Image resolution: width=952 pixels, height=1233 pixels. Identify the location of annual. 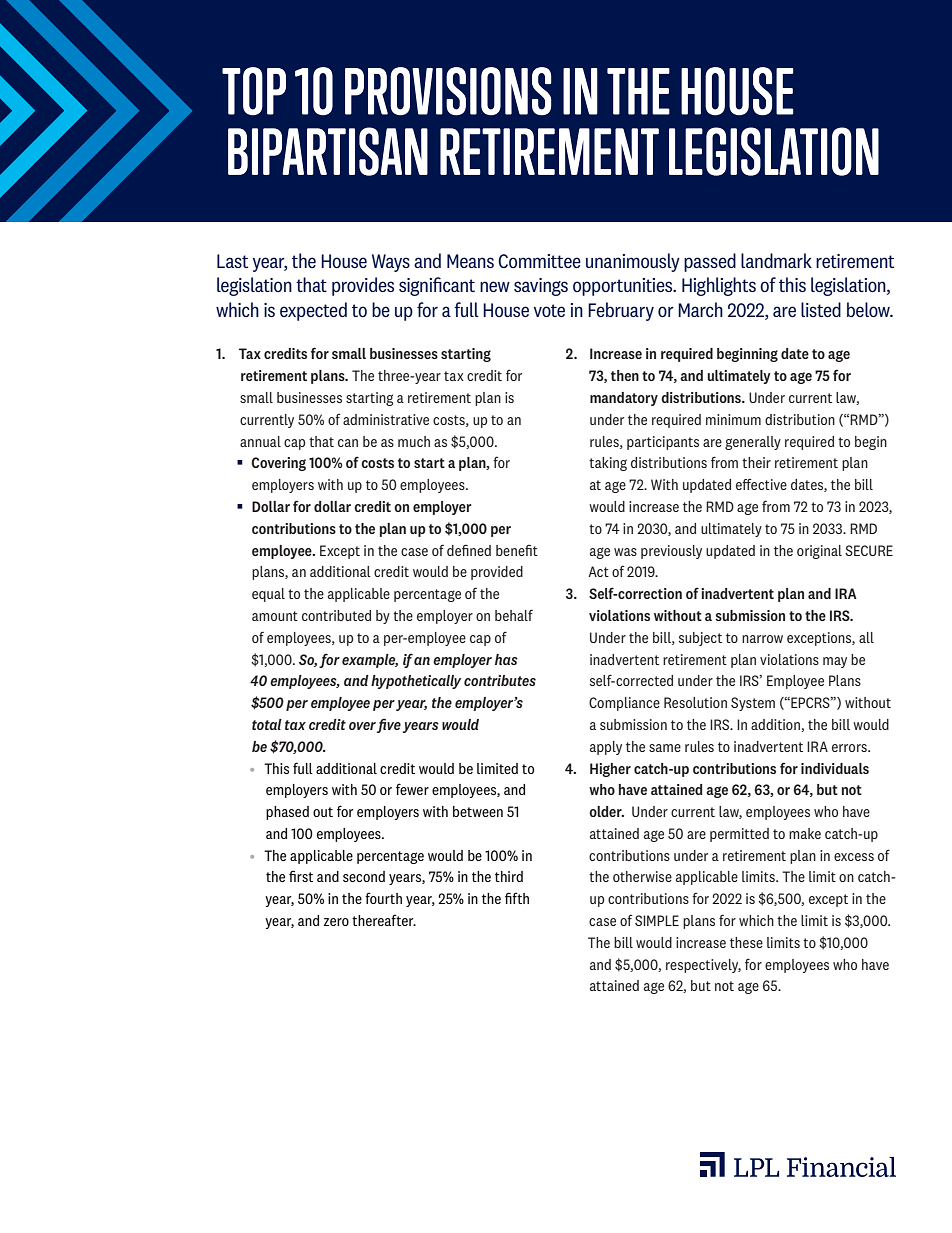
(260, 441).
